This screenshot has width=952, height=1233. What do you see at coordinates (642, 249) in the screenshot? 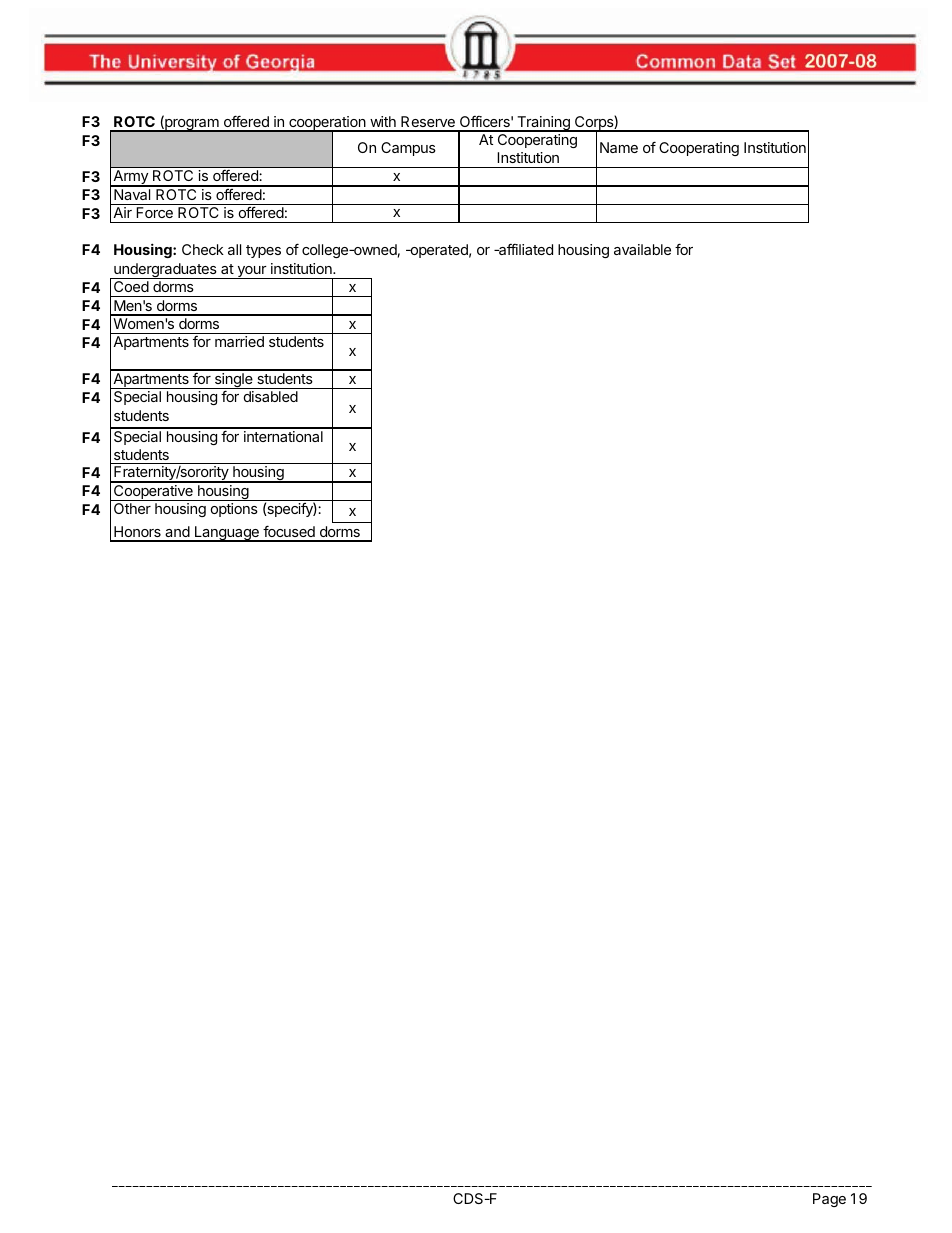
I see `available` at bounding box center [642, 249].
